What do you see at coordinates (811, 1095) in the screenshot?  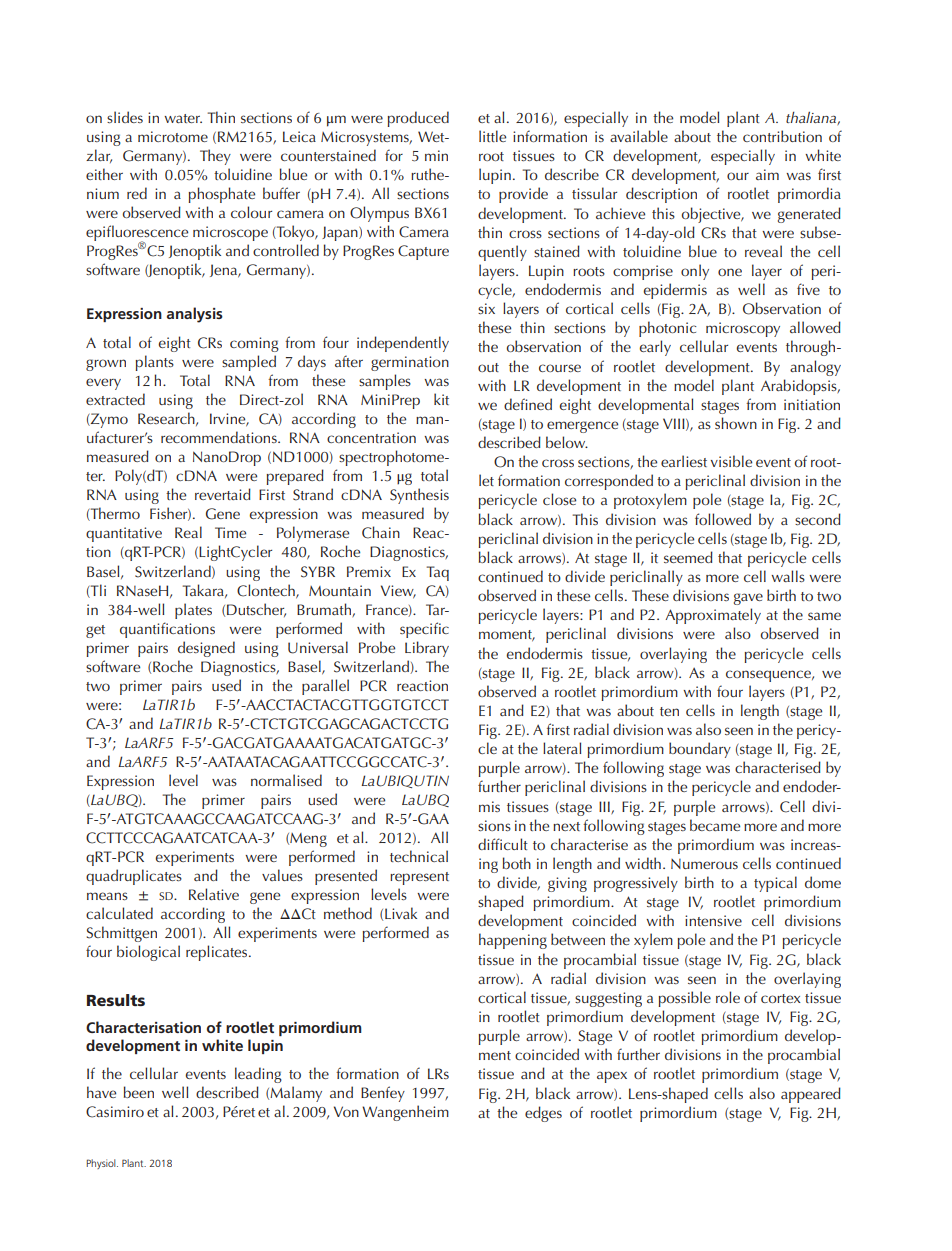 I see `appeared` at bounding box center [811, 1095].
